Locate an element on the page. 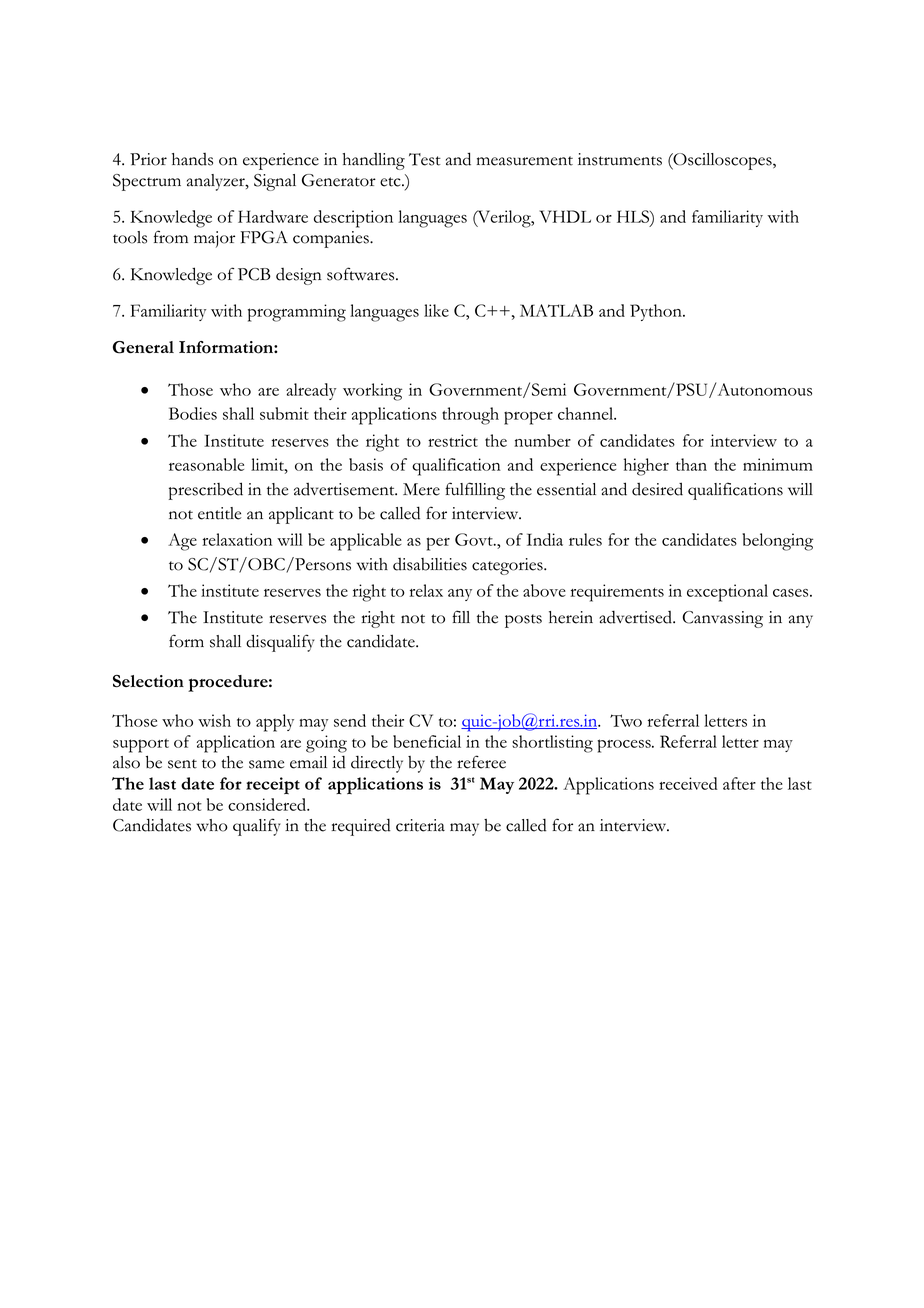  considered is located at coordinates (268, 804).
